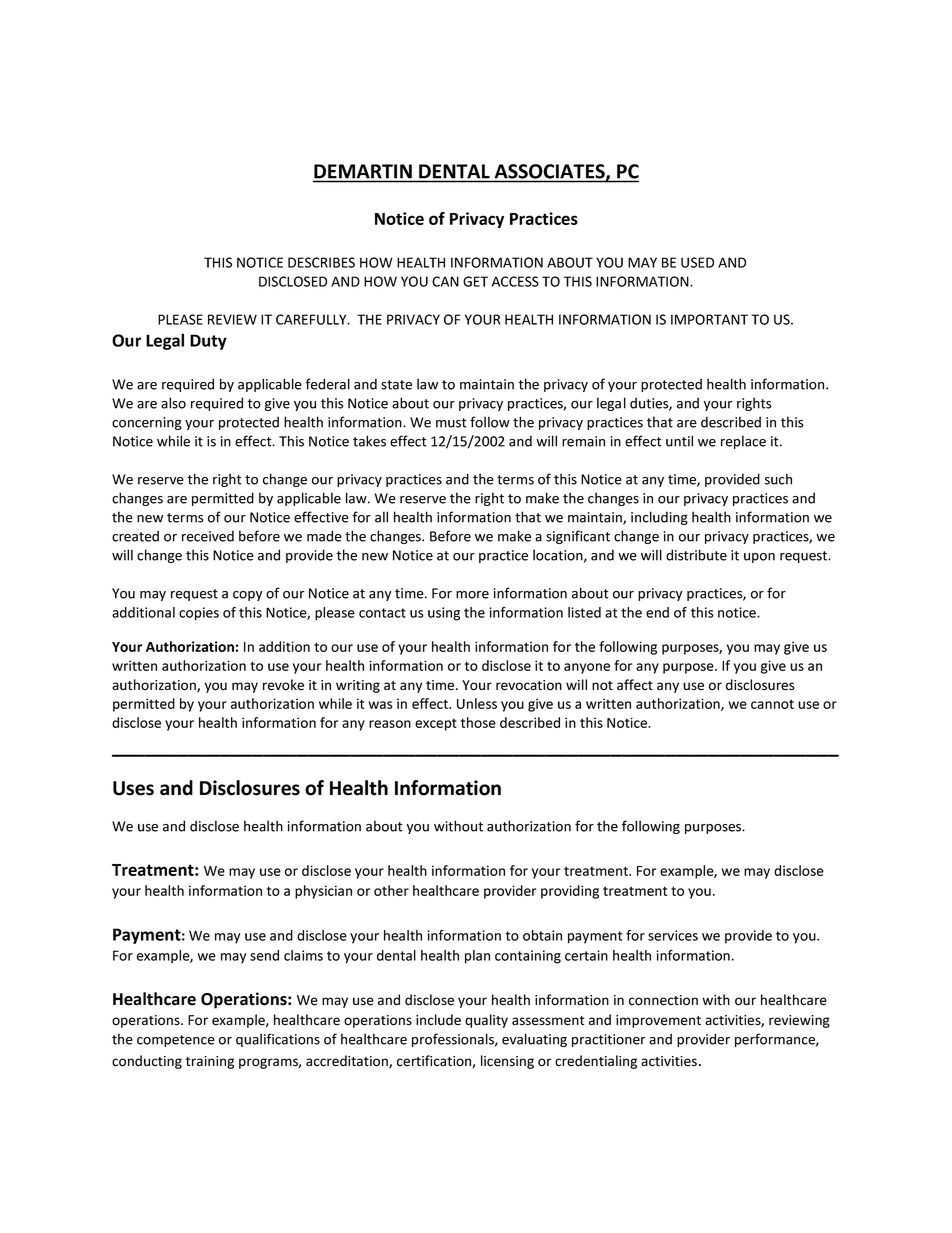 The height and width of the screenshot is (1233, 952). What do you see at coordinates (475, 281) in the screenshot?
I see `GET` at bounding box center [475, 281].
